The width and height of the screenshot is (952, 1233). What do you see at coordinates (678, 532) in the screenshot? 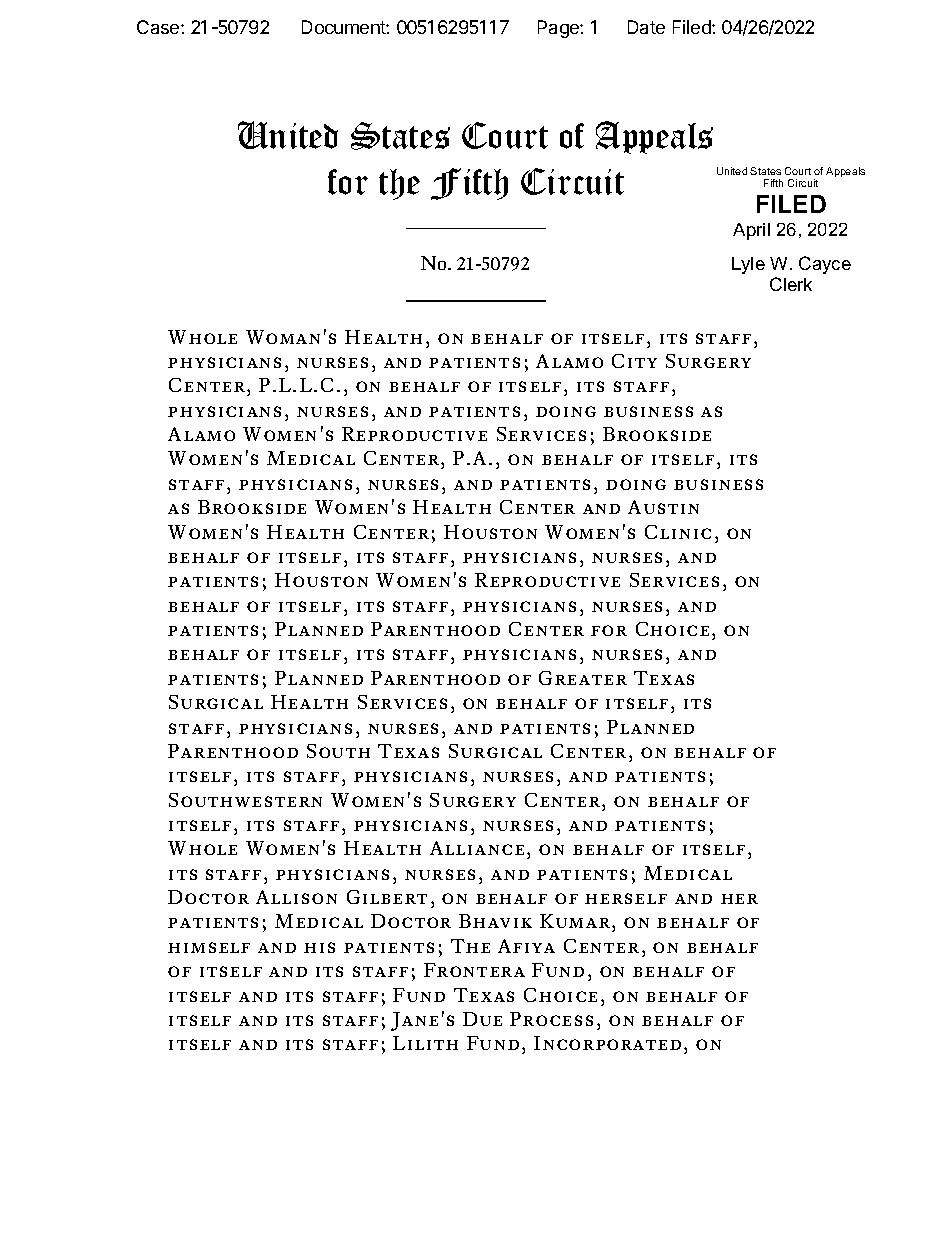
I see `Clinic` at bounding box center [678, 532].
